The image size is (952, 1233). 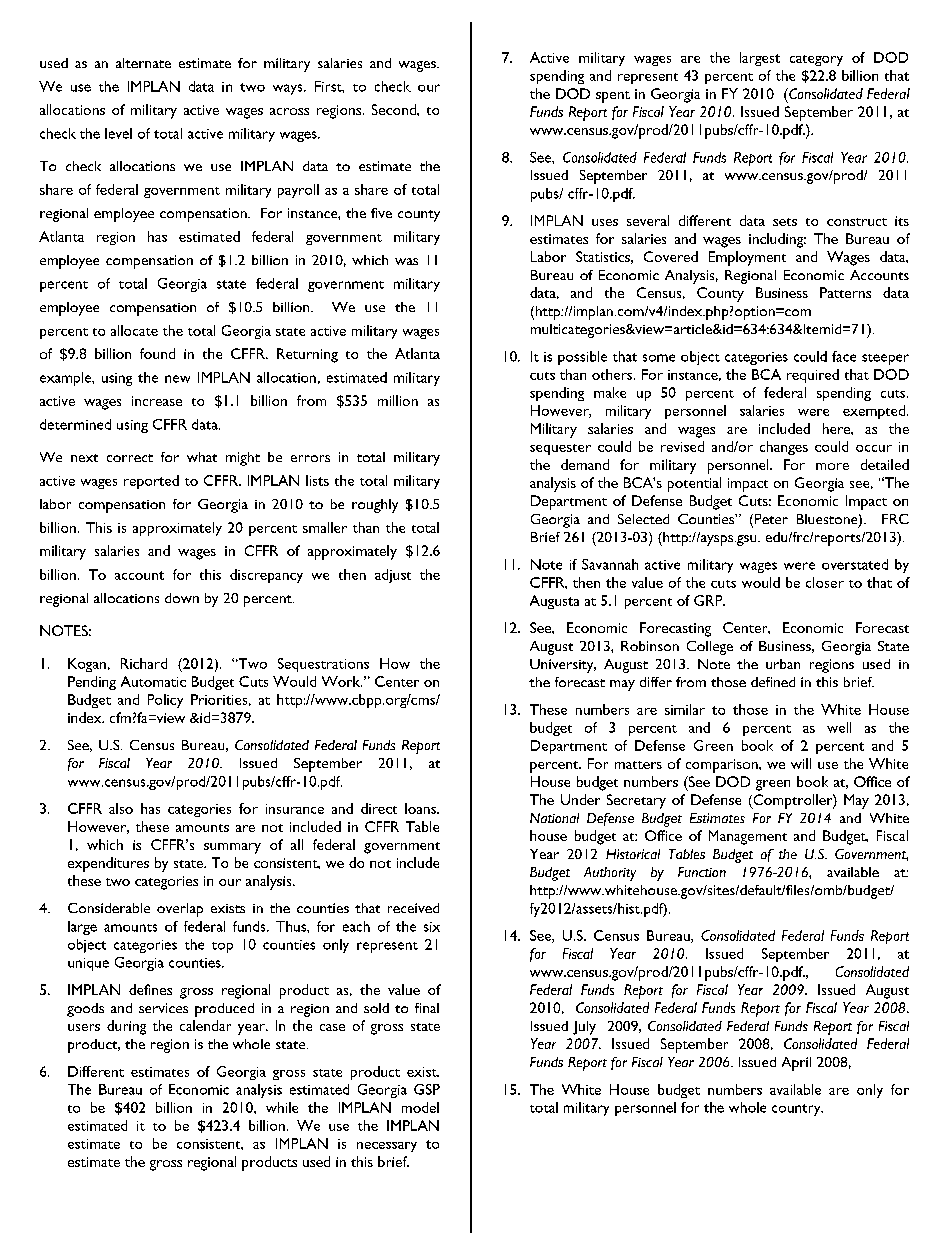 What do you see at coordinates (816, 60) in the image?
I see `category` at bounding box center [816, 60].
